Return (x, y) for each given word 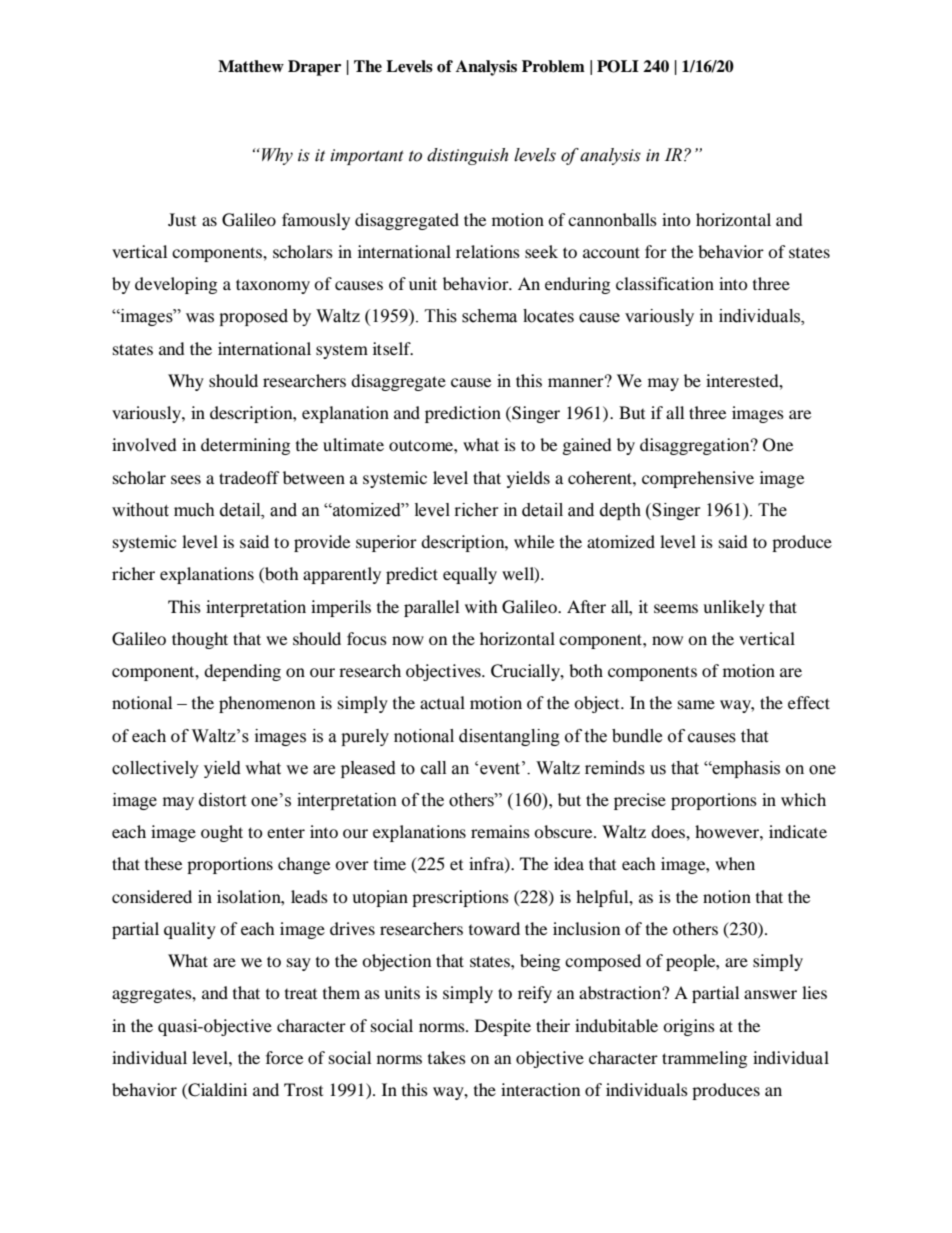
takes (447, 1057)
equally (470, 575)
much (194, 510)
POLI (618, 66)
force (284, 1057)
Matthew (251, 66)
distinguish (467, 156)
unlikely (734, 608)
